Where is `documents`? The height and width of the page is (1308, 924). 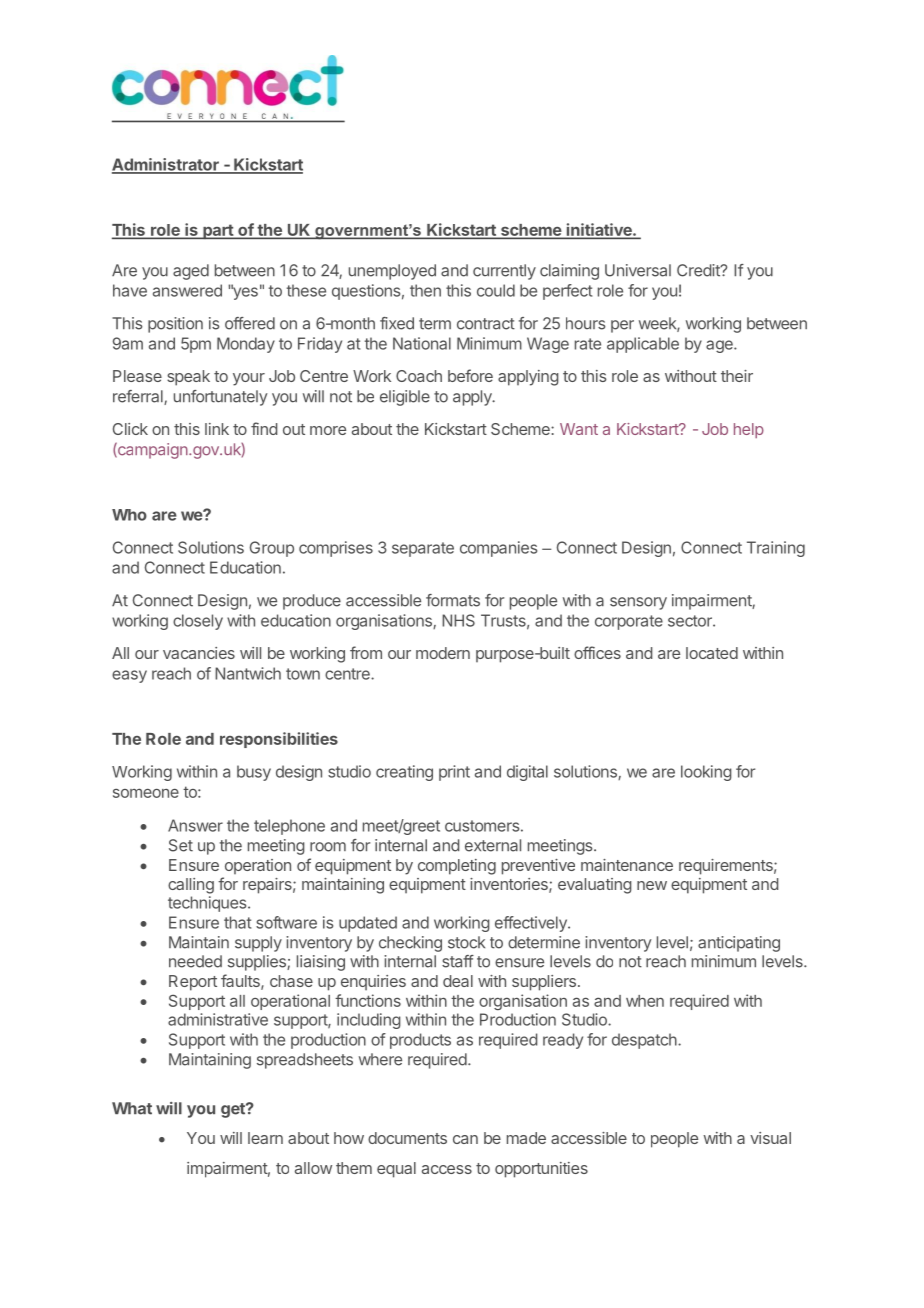 documents is located at coordinates (407, 1138).
